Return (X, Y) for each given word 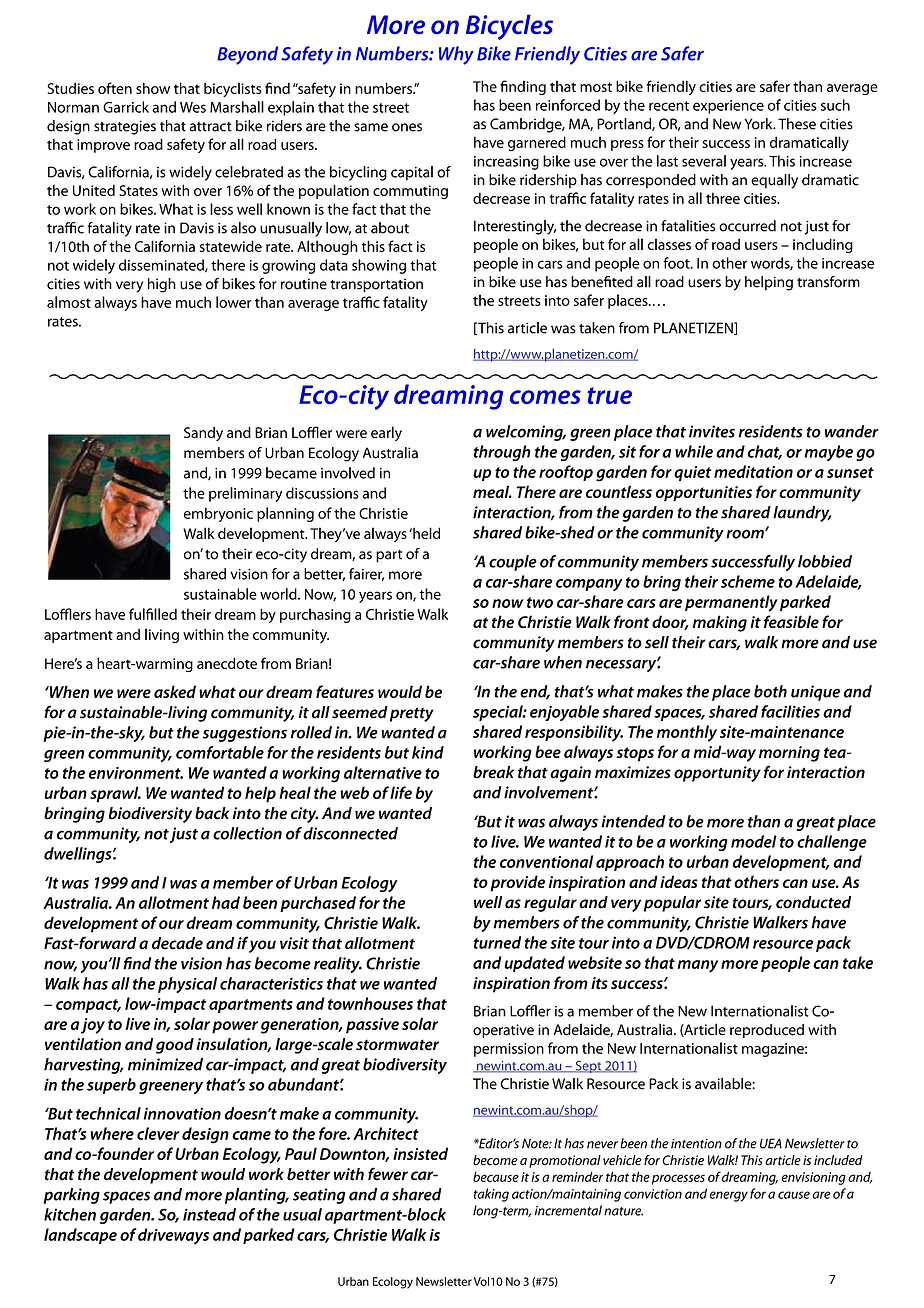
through (502, 453)
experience (728, 107)
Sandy (203, 433)
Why (456, 55)
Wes (193, 107)
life (401, 792)
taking (491, 1195)
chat (764, 452)
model (754, 841)
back (212, 813)
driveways (173, 1236)
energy (729, 1196)
